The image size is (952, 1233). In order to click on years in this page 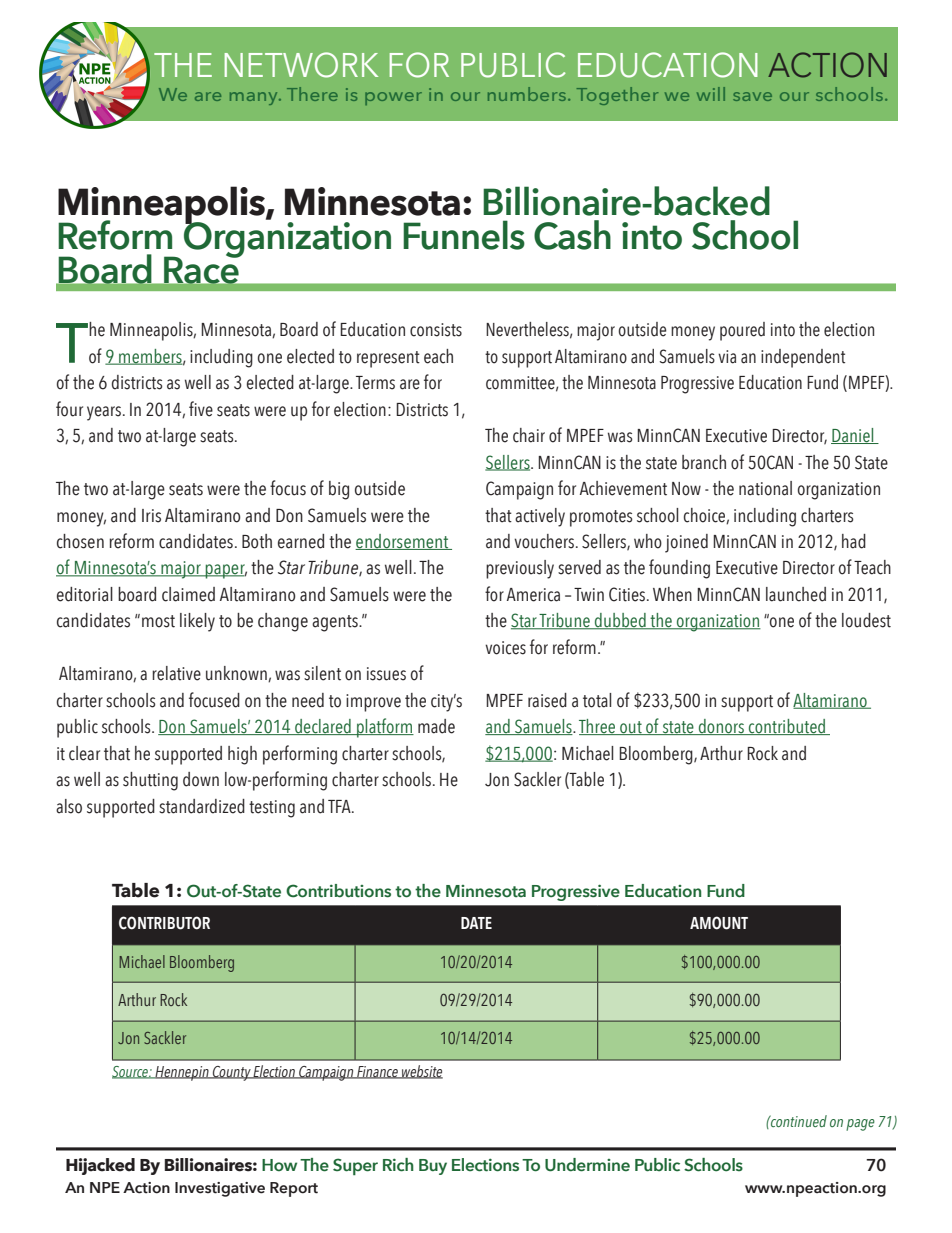, I will do `click(104, 413)`.
